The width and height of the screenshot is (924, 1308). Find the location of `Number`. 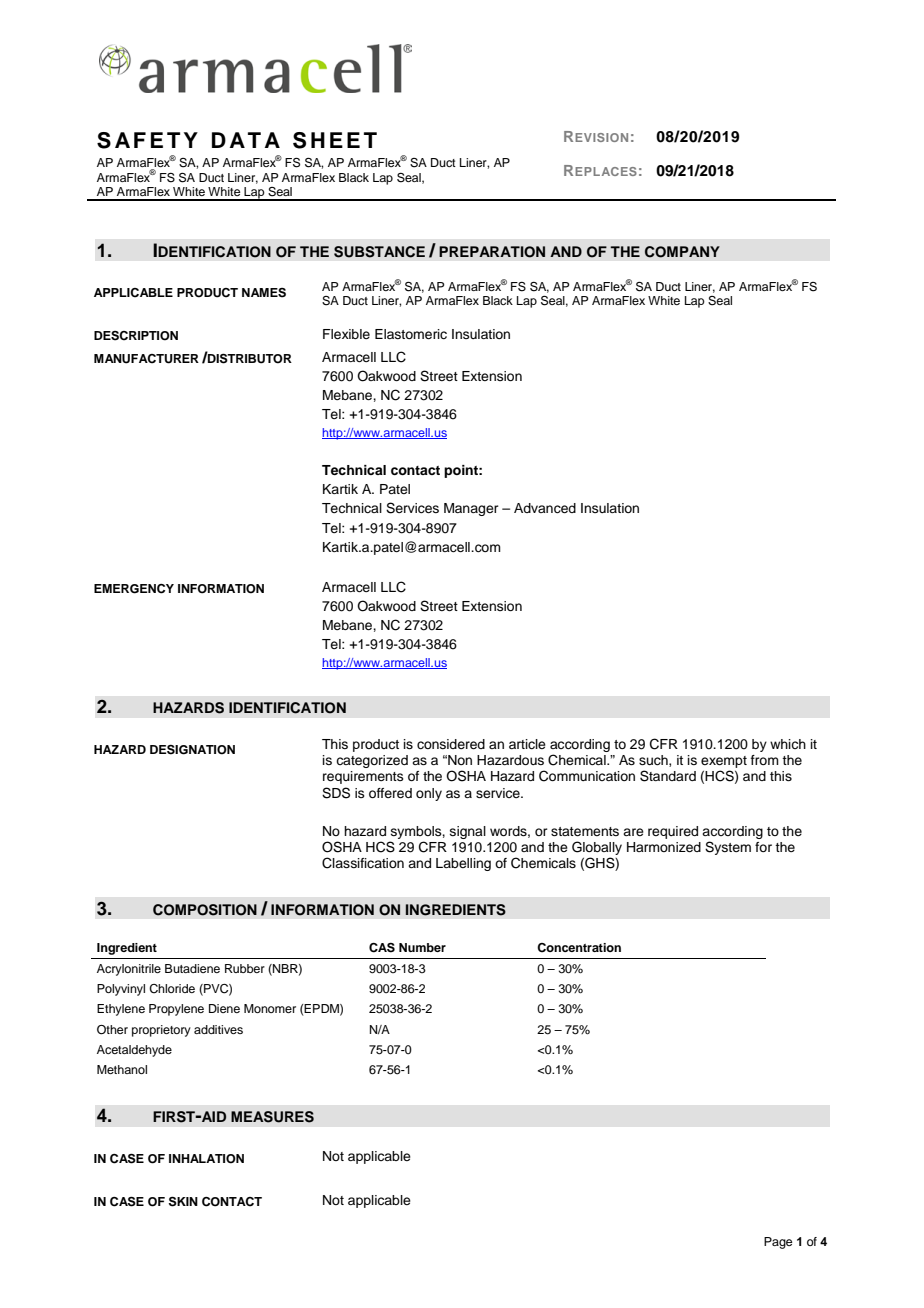

Number is located at coordinates (422, 947).
